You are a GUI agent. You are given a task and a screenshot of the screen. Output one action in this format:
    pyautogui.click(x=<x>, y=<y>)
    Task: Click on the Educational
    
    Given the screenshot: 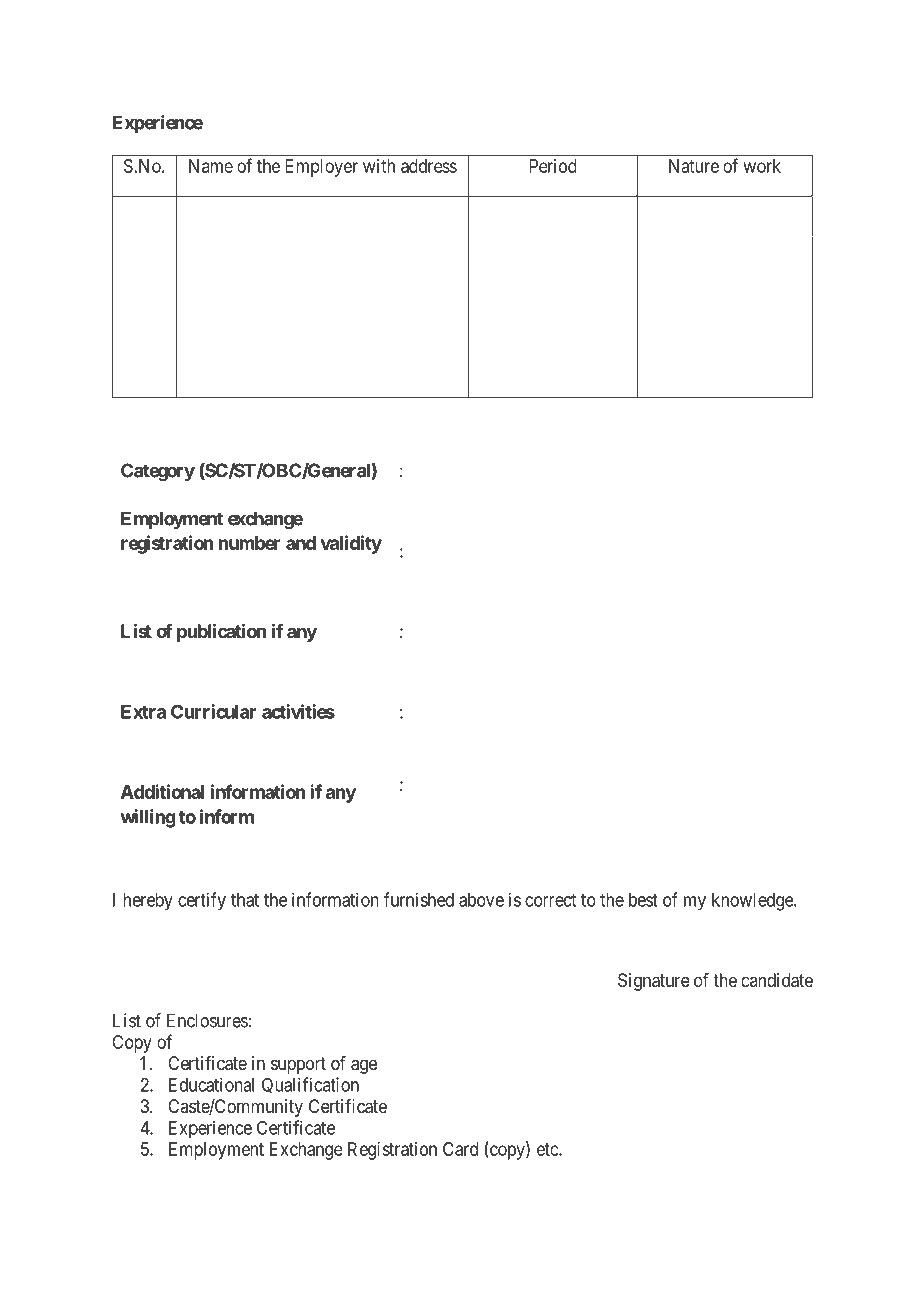 What is the action you would take?
    pyautogui.click(x=211, y=1084)
